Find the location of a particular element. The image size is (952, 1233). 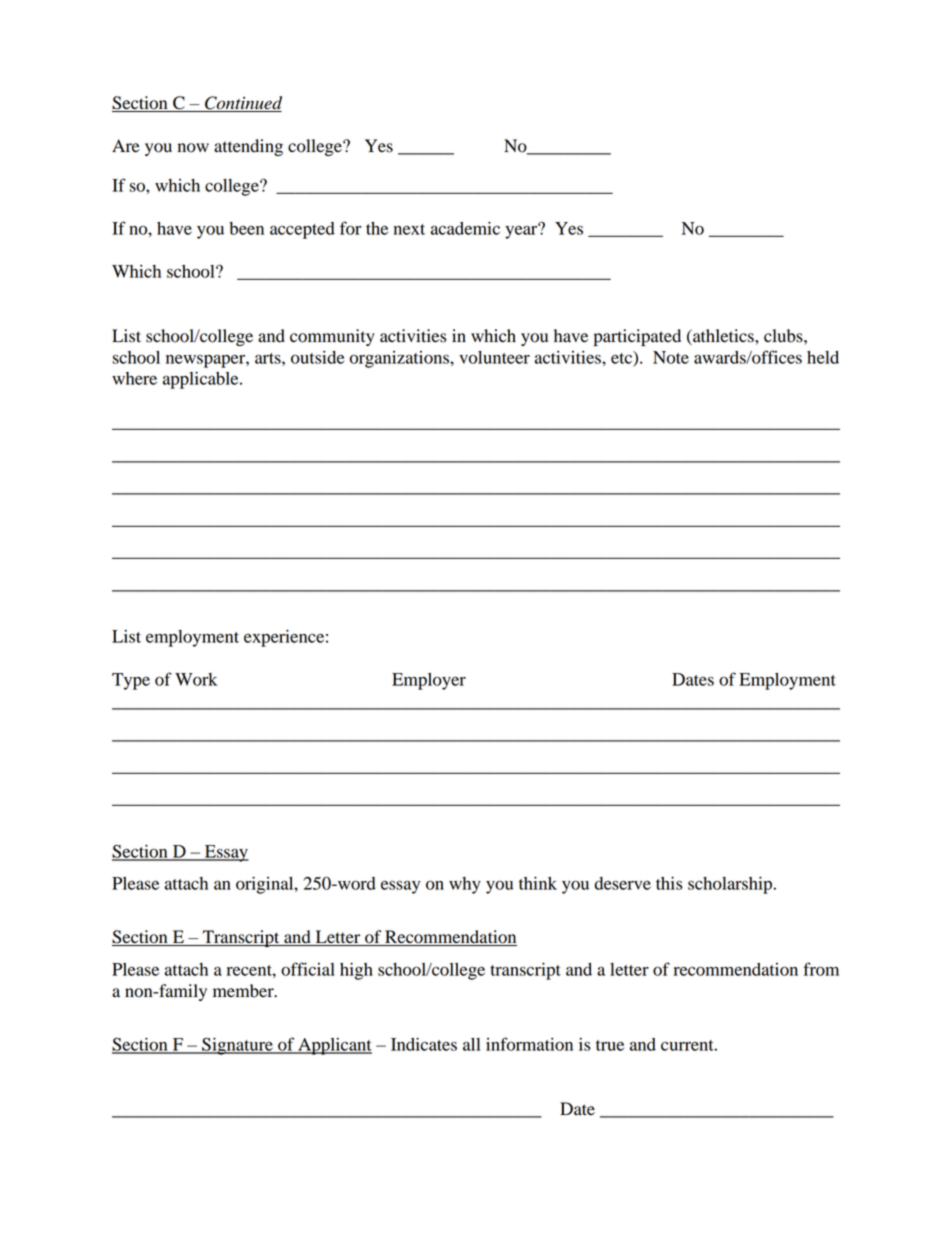

now is located at coordinates (193, 148).
